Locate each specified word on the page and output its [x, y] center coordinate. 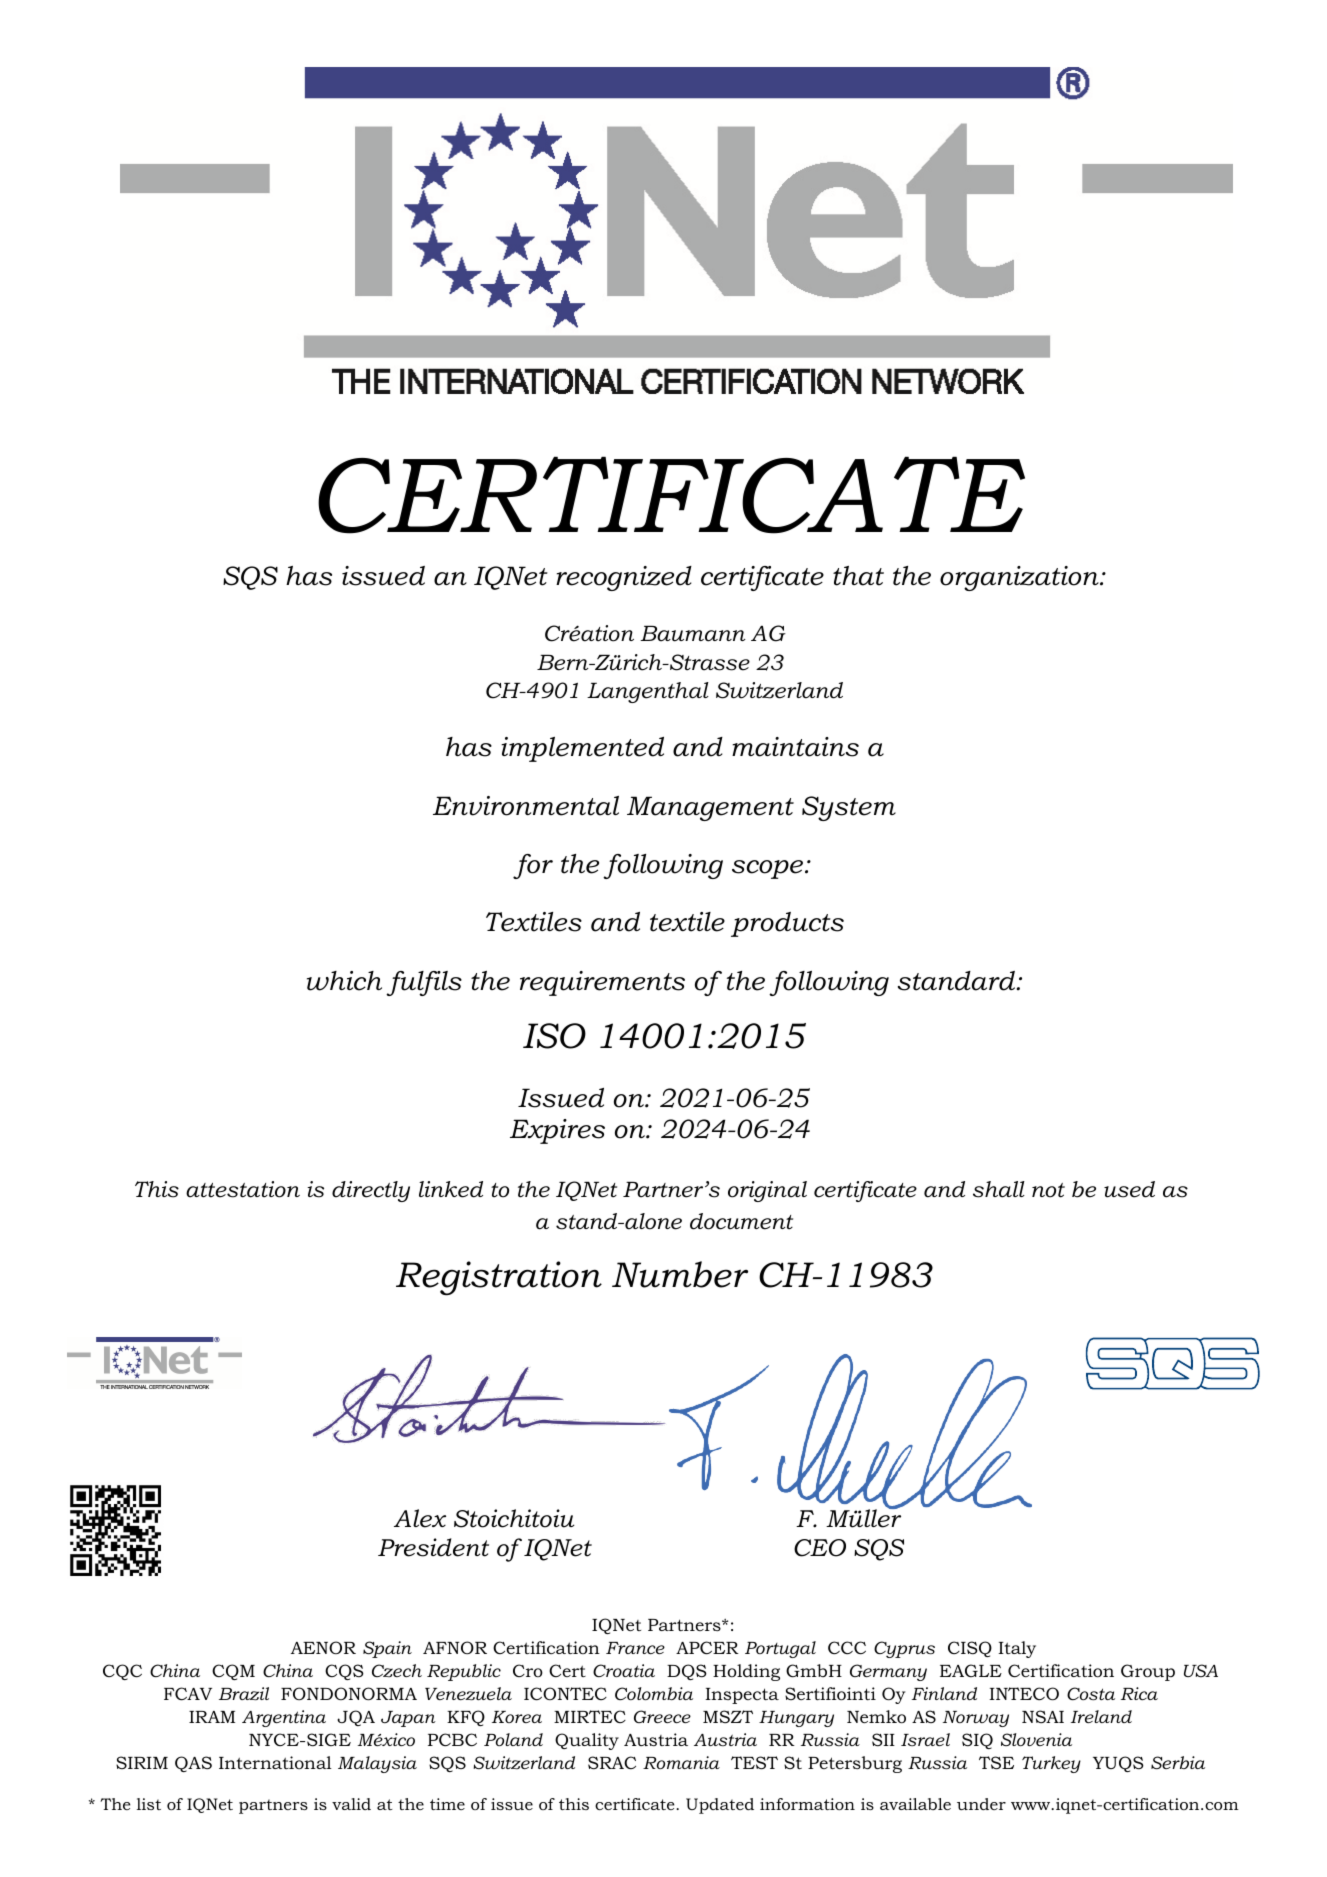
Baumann [693, 634]
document [741, 1221]
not [1048, 1190]
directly [371, 1191]
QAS [193, 1764]
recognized [624, 578]
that [858, 576]
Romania [681, 1762]
